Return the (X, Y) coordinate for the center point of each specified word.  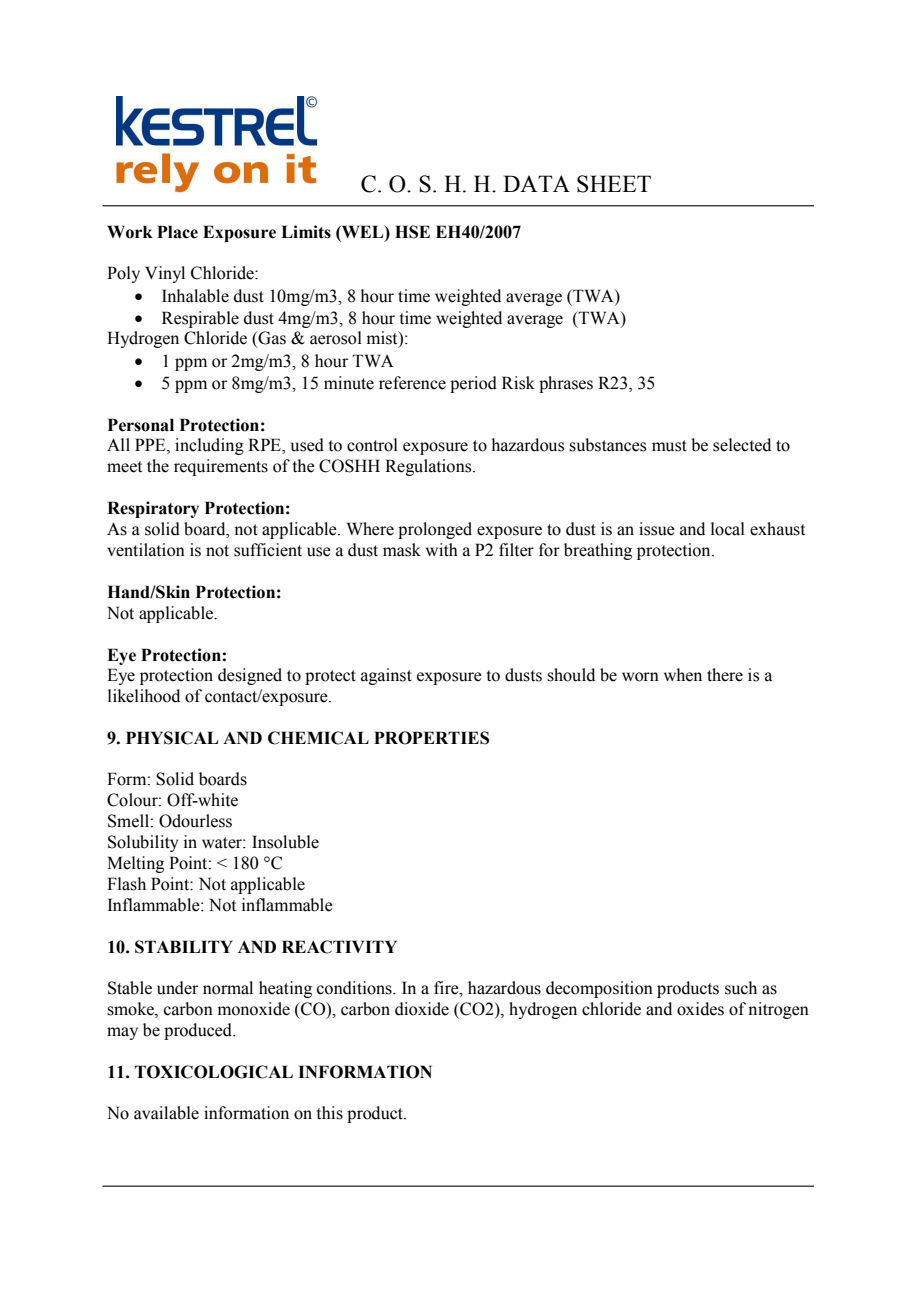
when (683, 675)
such (741, 988)
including (209, 446)
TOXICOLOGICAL (214, 1072)
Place (177, 232)
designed (250, 676)
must (669, 446)
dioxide (422, 1009)
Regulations (429, 467)
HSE (412, 232)
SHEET (614, 184)
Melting (135, 864)
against (386, 676)
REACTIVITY (339, 947)
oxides (700, 1009)
